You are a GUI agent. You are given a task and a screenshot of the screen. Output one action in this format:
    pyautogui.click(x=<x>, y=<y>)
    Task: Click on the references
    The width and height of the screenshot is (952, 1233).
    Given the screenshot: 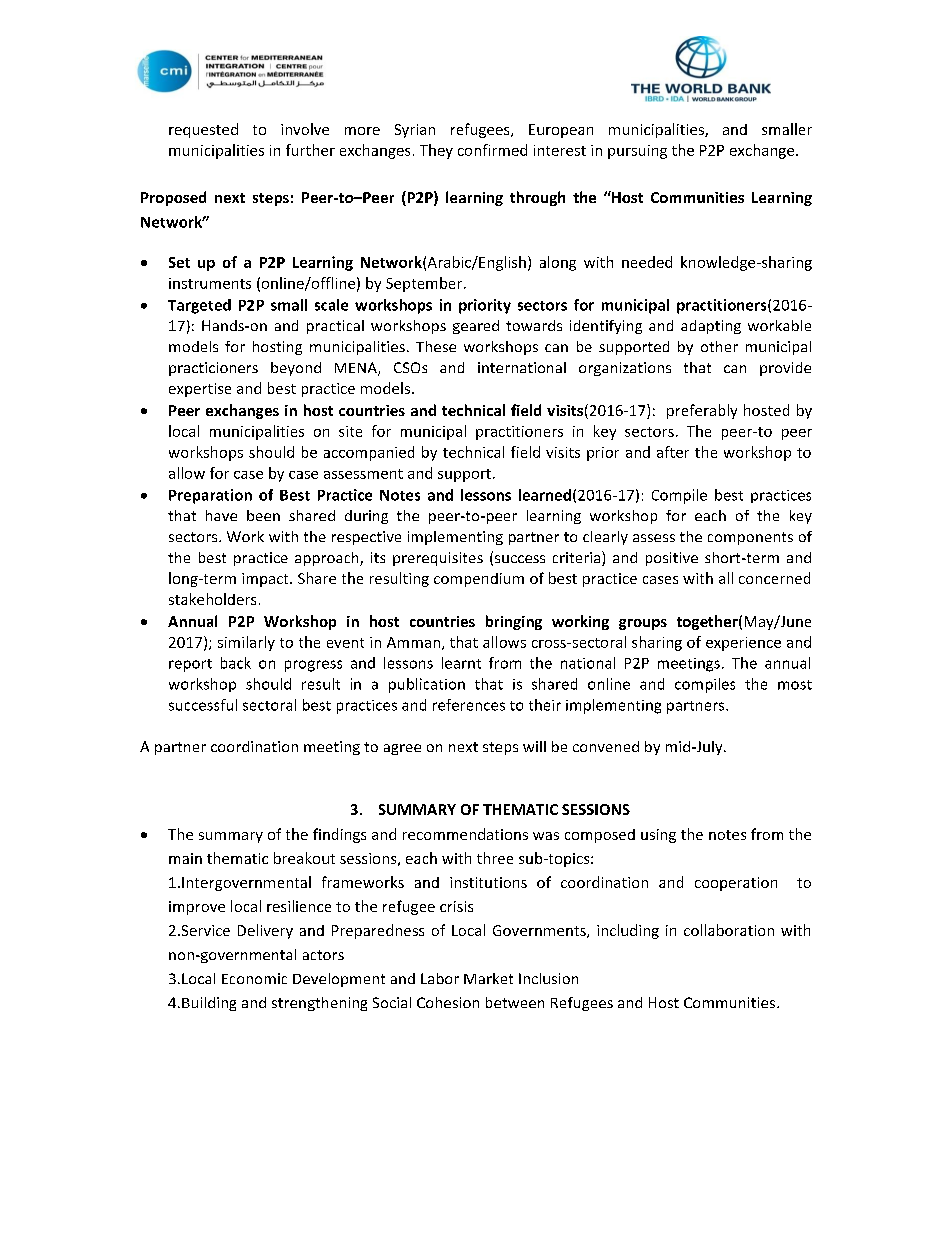 What is the action you would take?
    pyautogui.click(x=469, y=705)
